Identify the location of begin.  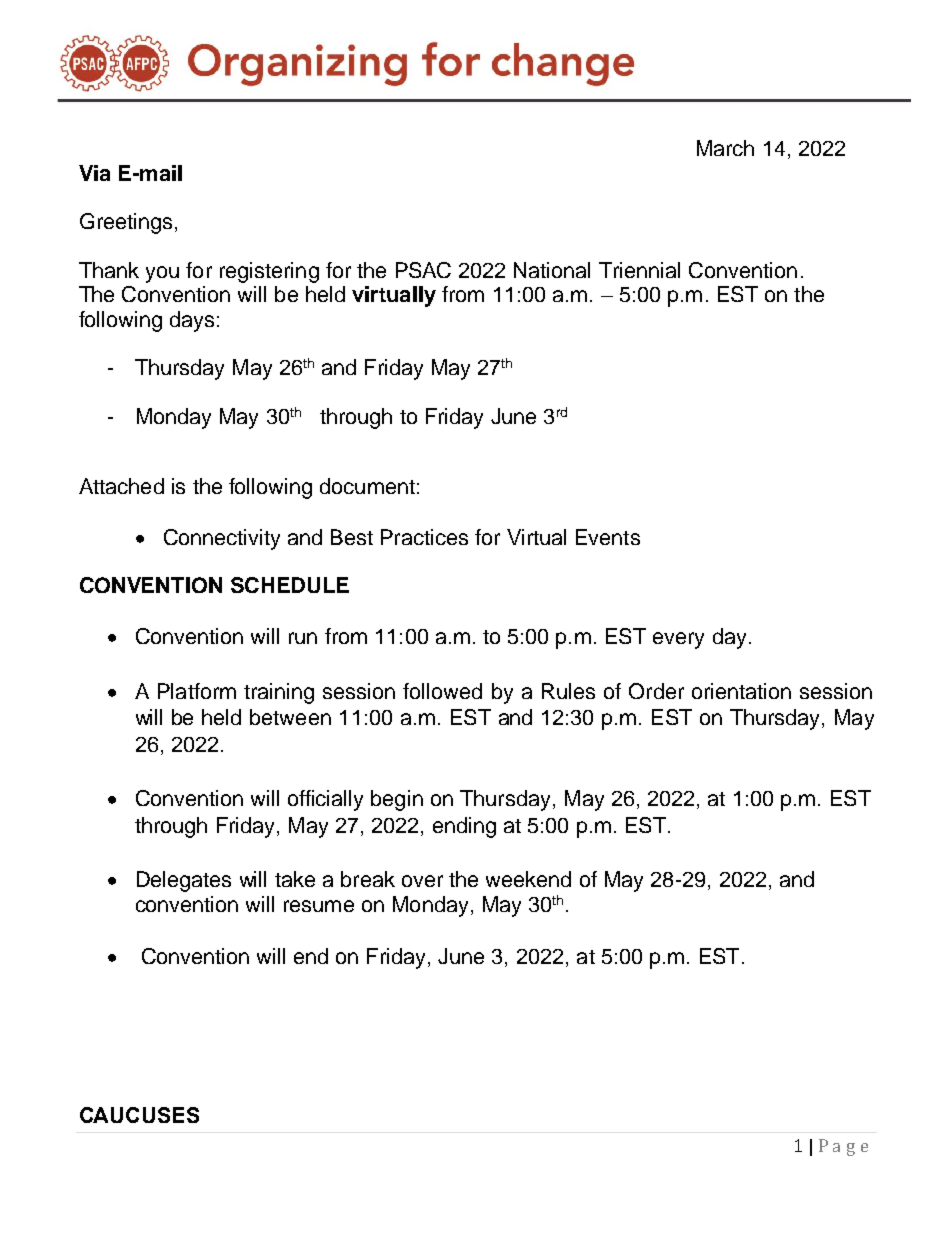
(397, 800).
